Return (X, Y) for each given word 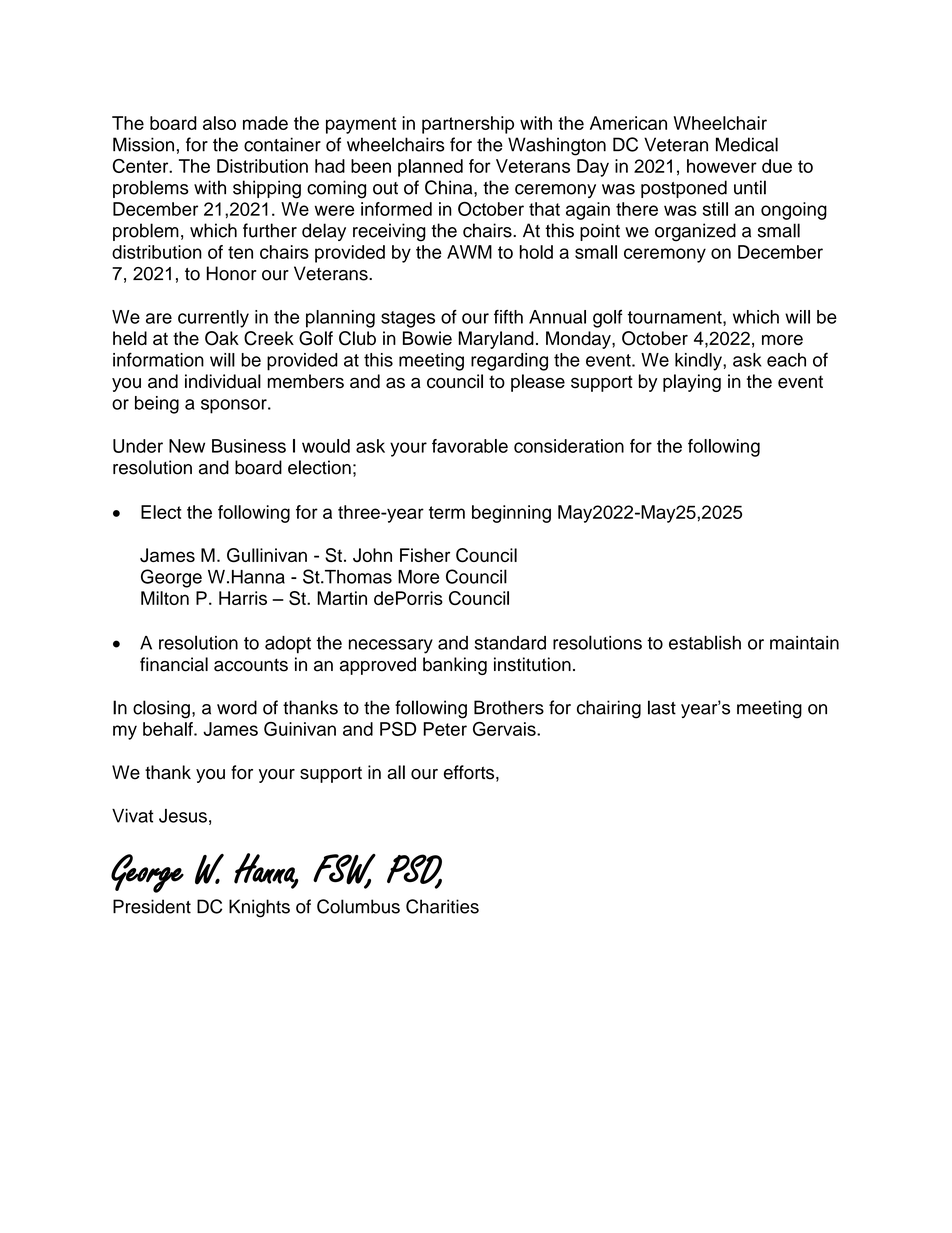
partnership (468, 125)
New (187, 446)
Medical (747, 144)
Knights (259, 908)
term (447, 512)
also (219, 123)
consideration (569, 446)
